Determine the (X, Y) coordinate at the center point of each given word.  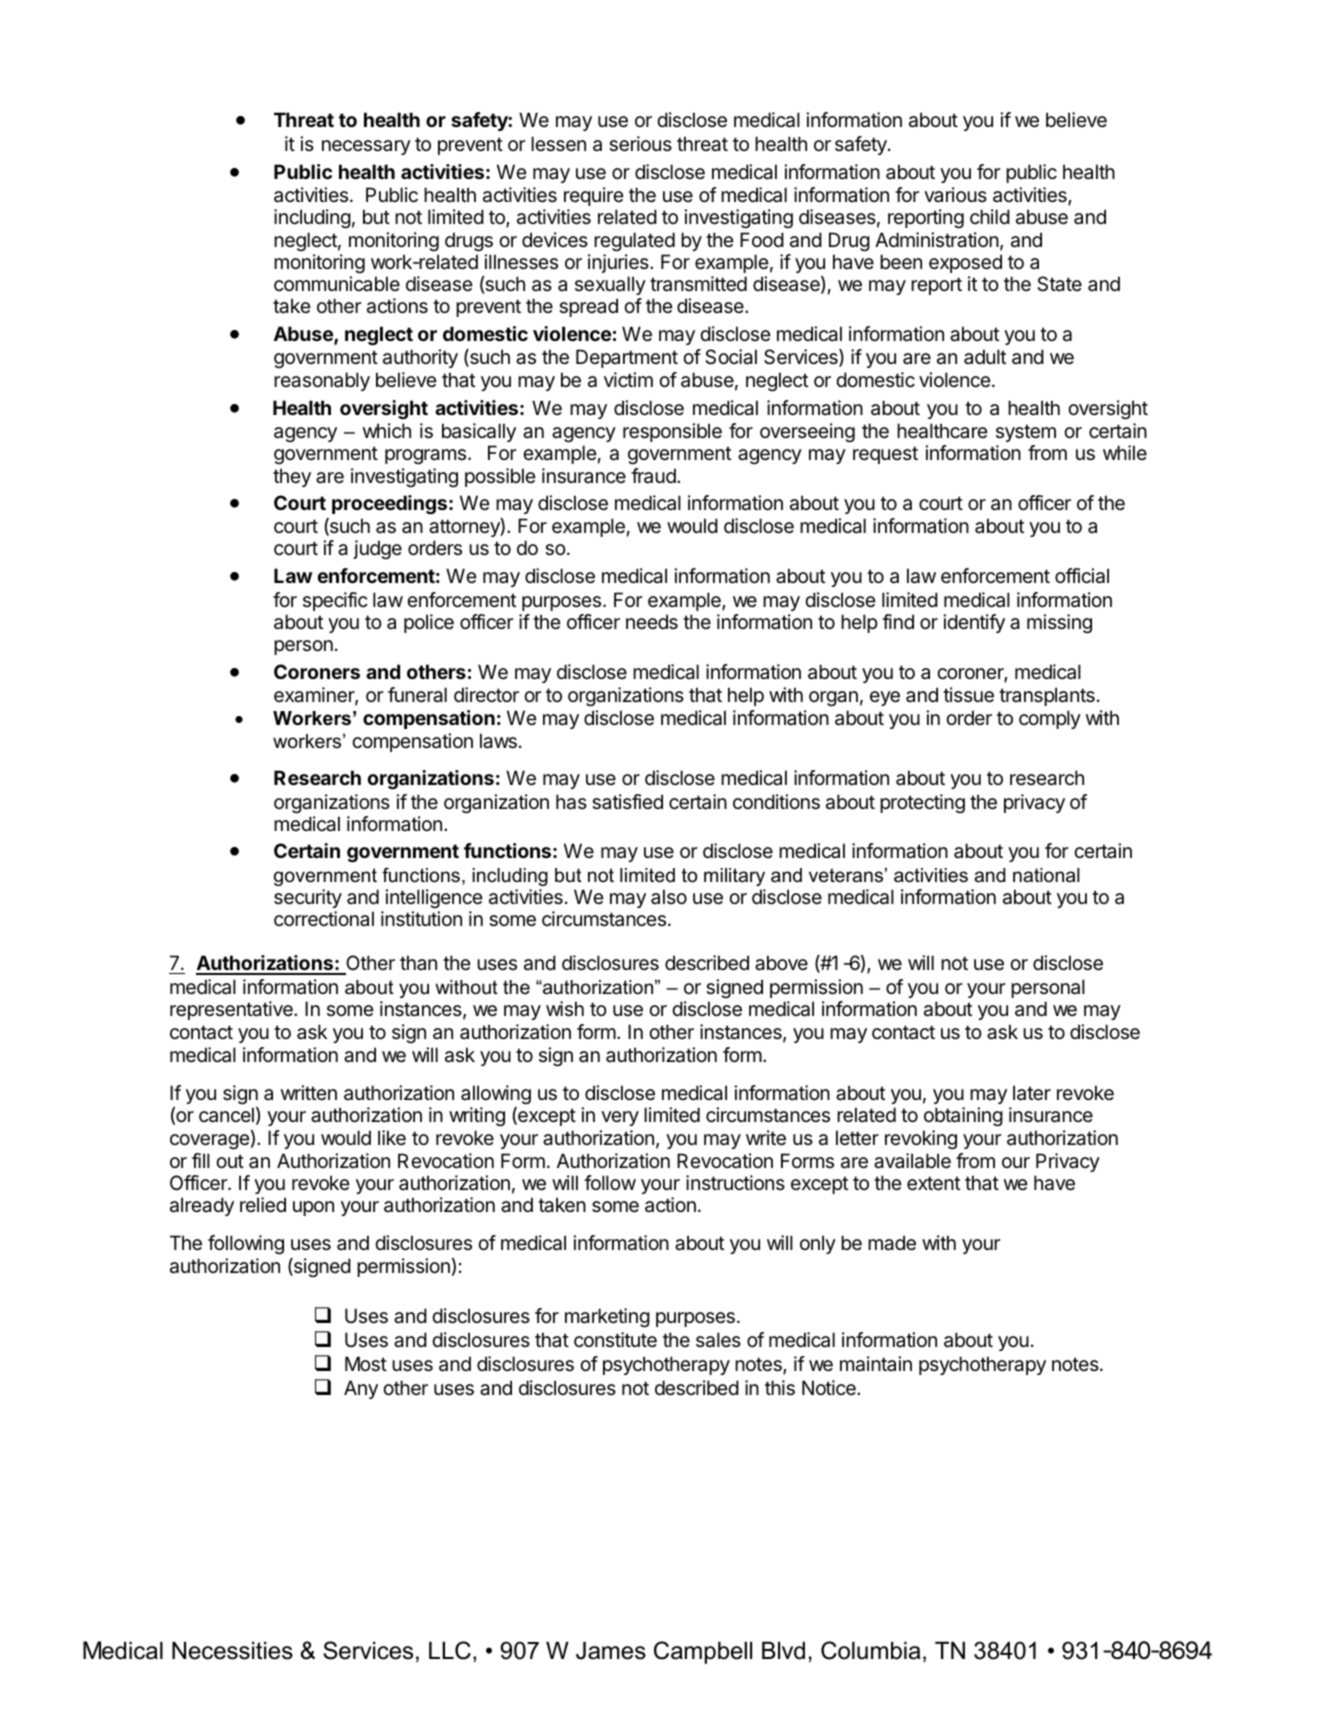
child (990, 216)
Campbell (703, 1652)
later (1032, 1093)
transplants (1047, 696)
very (620, 1118)
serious (640, 144)
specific (335, 601)
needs (652, 622)
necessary (366, 147)
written (309, 1092)
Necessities (232, 1650)
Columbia (870, 1650)
